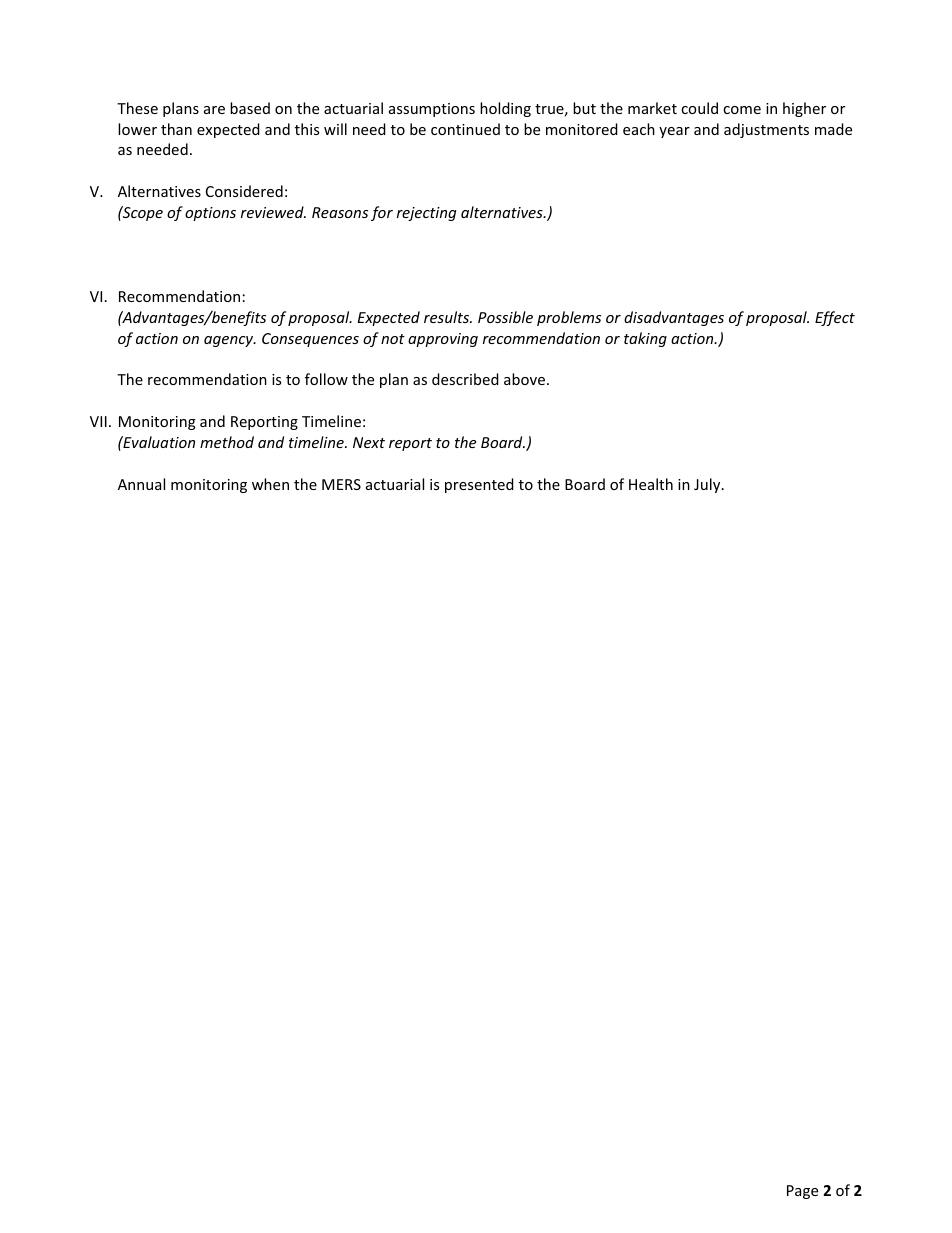 Image resolution: width=952 pixels, height=1233 pixels. Describe the element at coordinates (708, 485) in the page. I see `July` at that location.
